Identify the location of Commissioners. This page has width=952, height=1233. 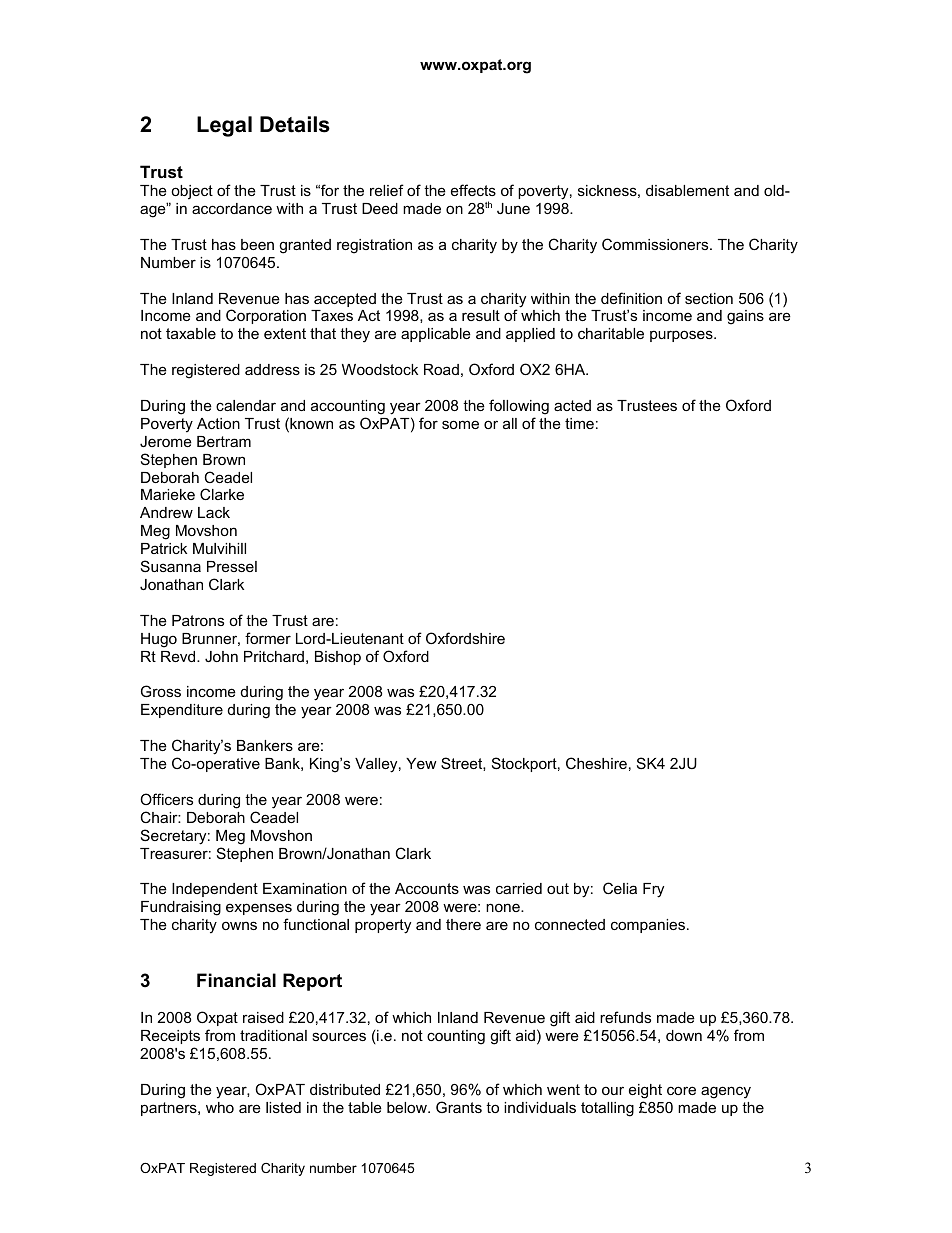
(656, 244).
